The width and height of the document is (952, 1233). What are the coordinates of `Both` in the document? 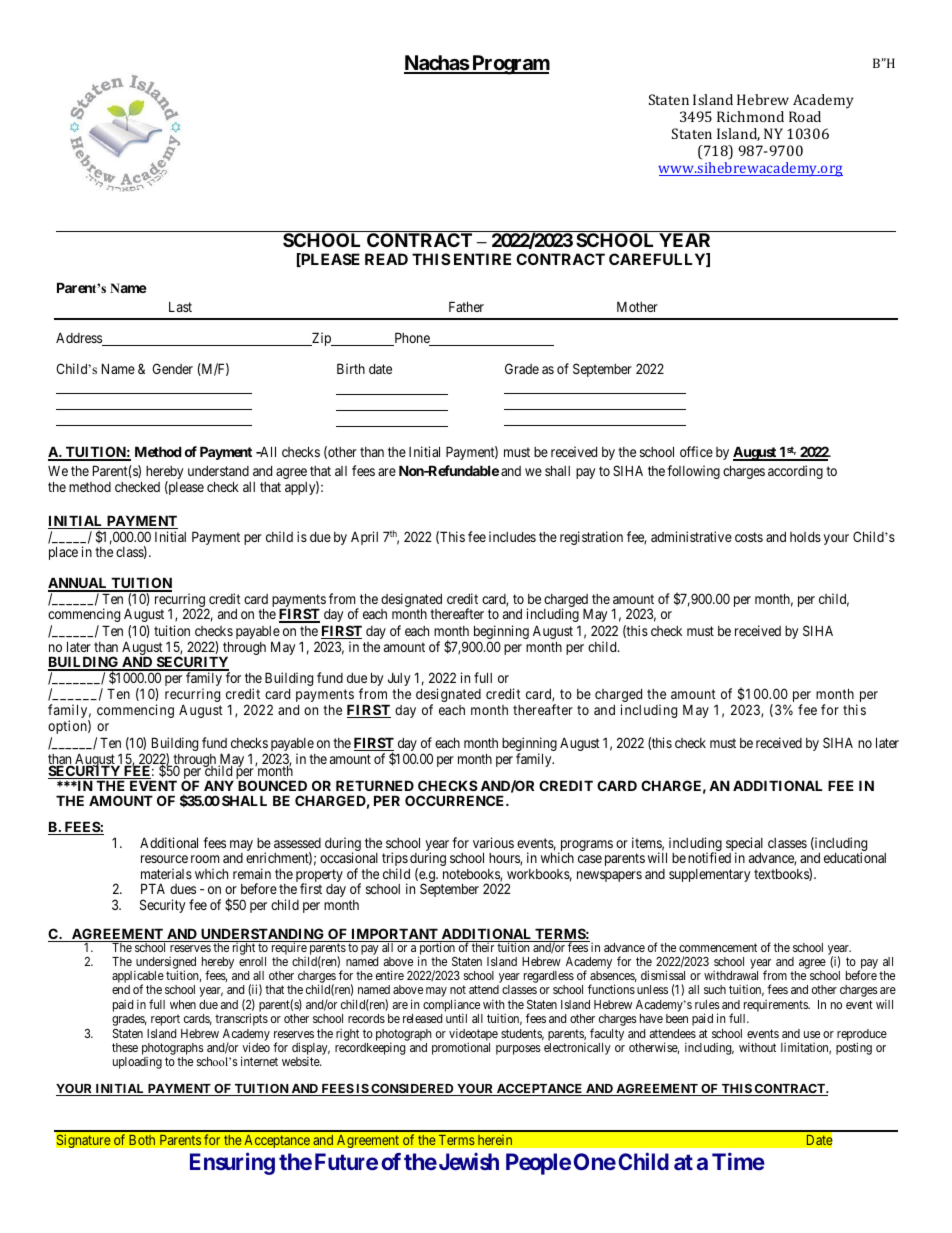 It's located at (142, 1140).
